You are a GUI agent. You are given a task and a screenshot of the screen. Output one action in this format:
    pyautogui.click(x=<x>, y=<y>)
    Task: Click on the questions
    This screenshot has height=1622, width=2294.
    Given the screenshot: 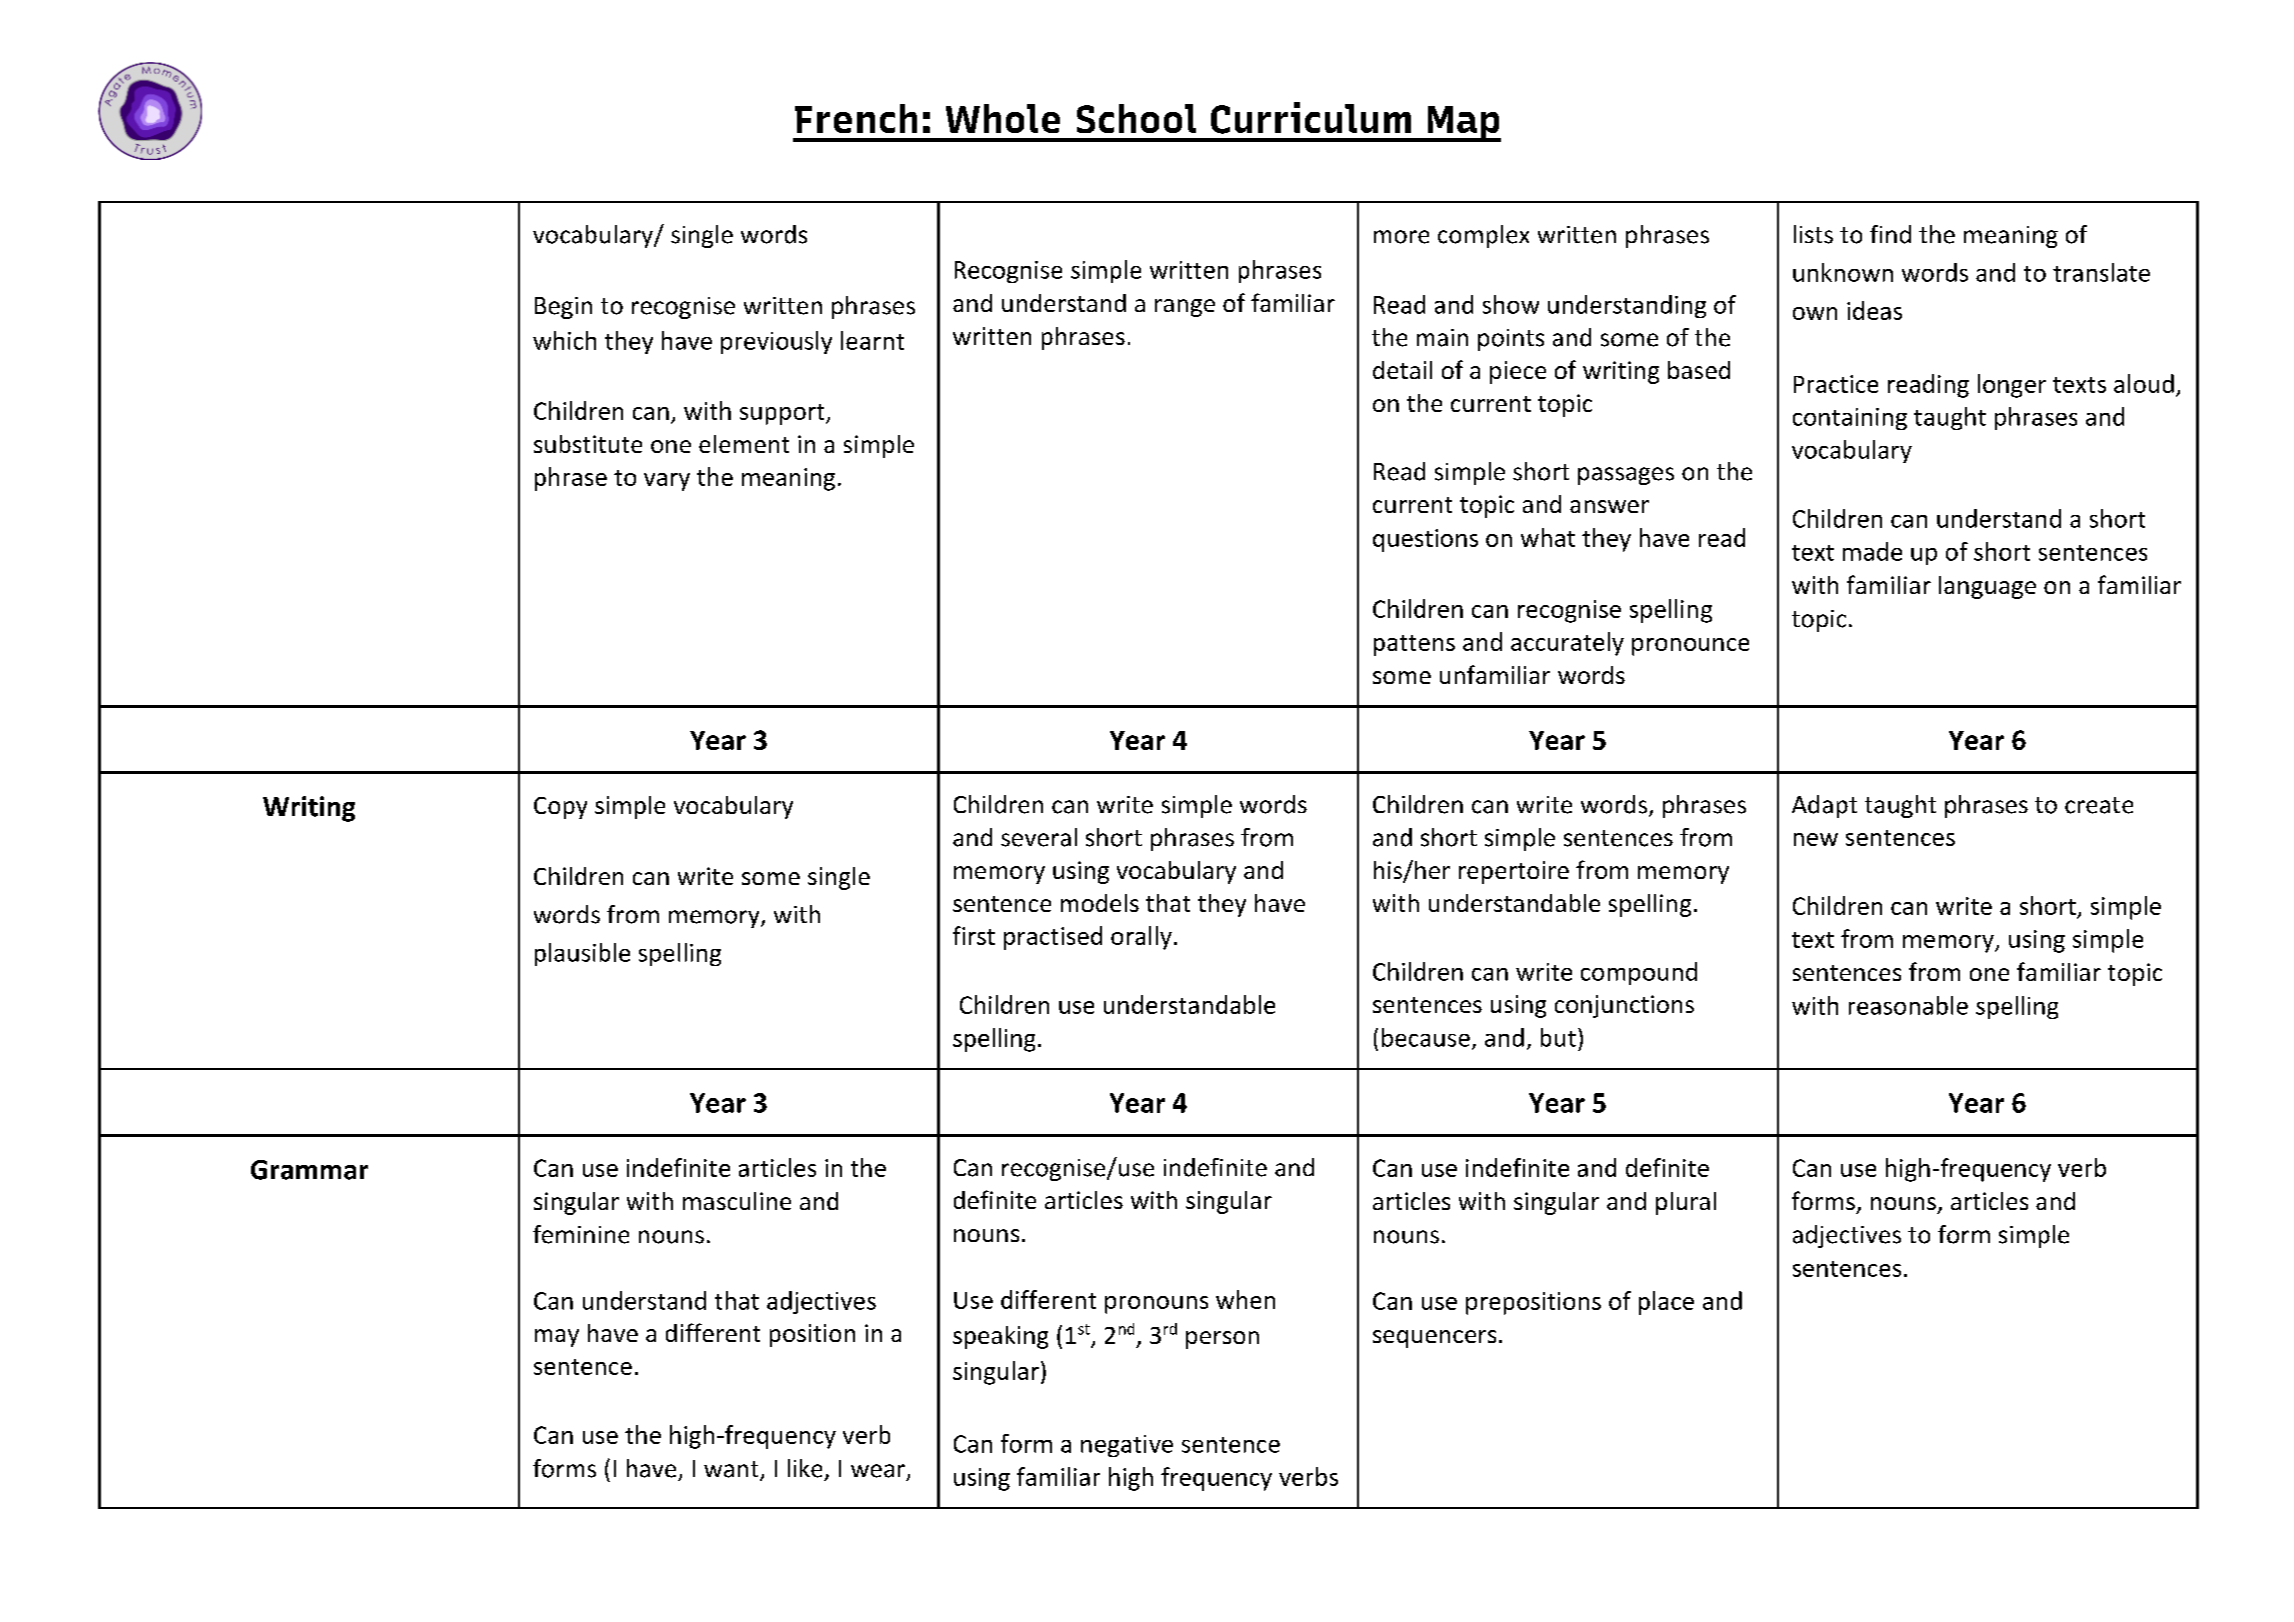 What is the action you would take?
    pyautogui.click(x=1425, y=540)
